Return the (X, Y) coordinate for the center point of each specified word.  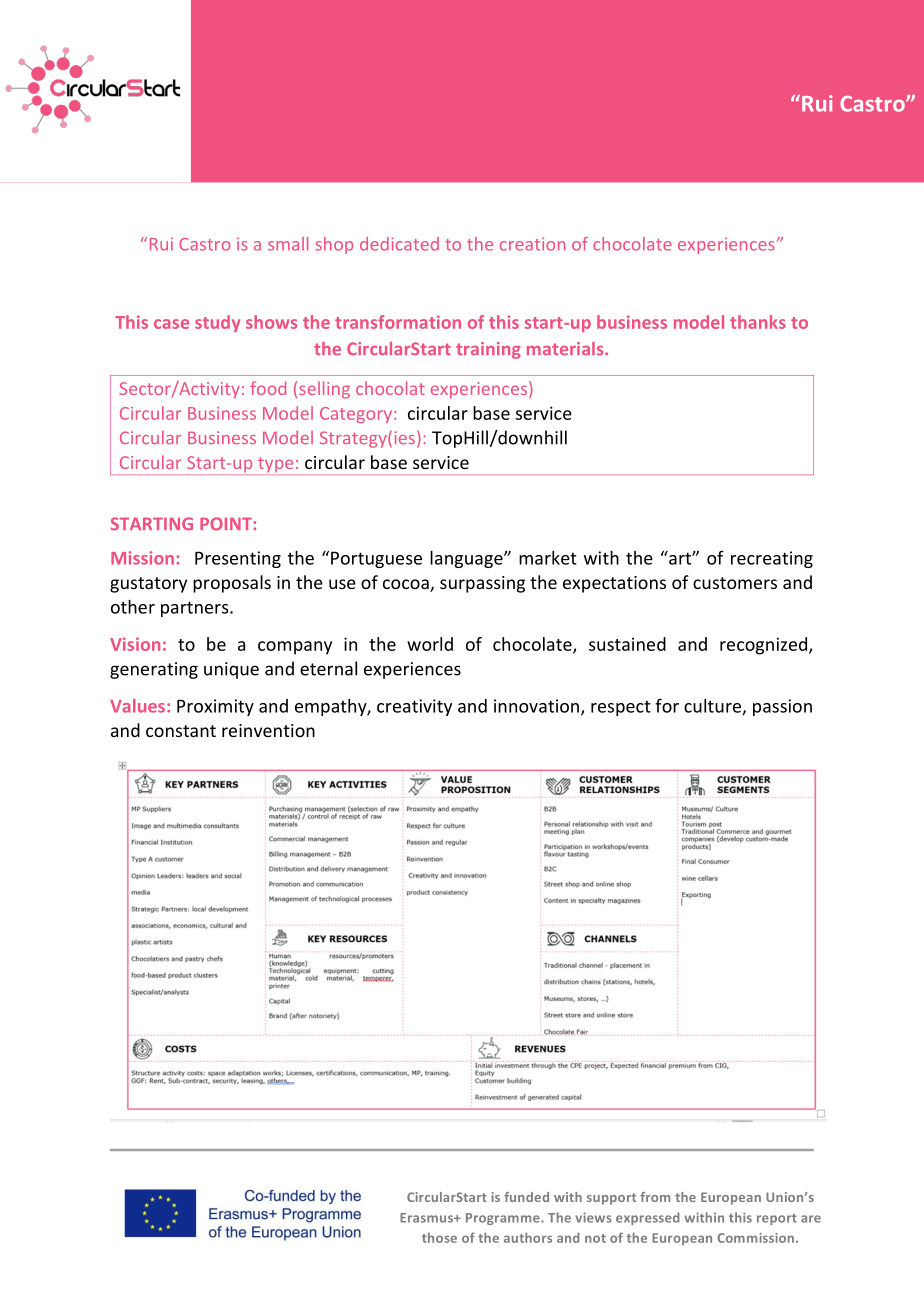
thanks (758, 322)
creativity (414, 707)
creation (532, 244)
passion (782, 707)
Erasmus (428, 1218)
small (288, 244)
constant (181, 731)
